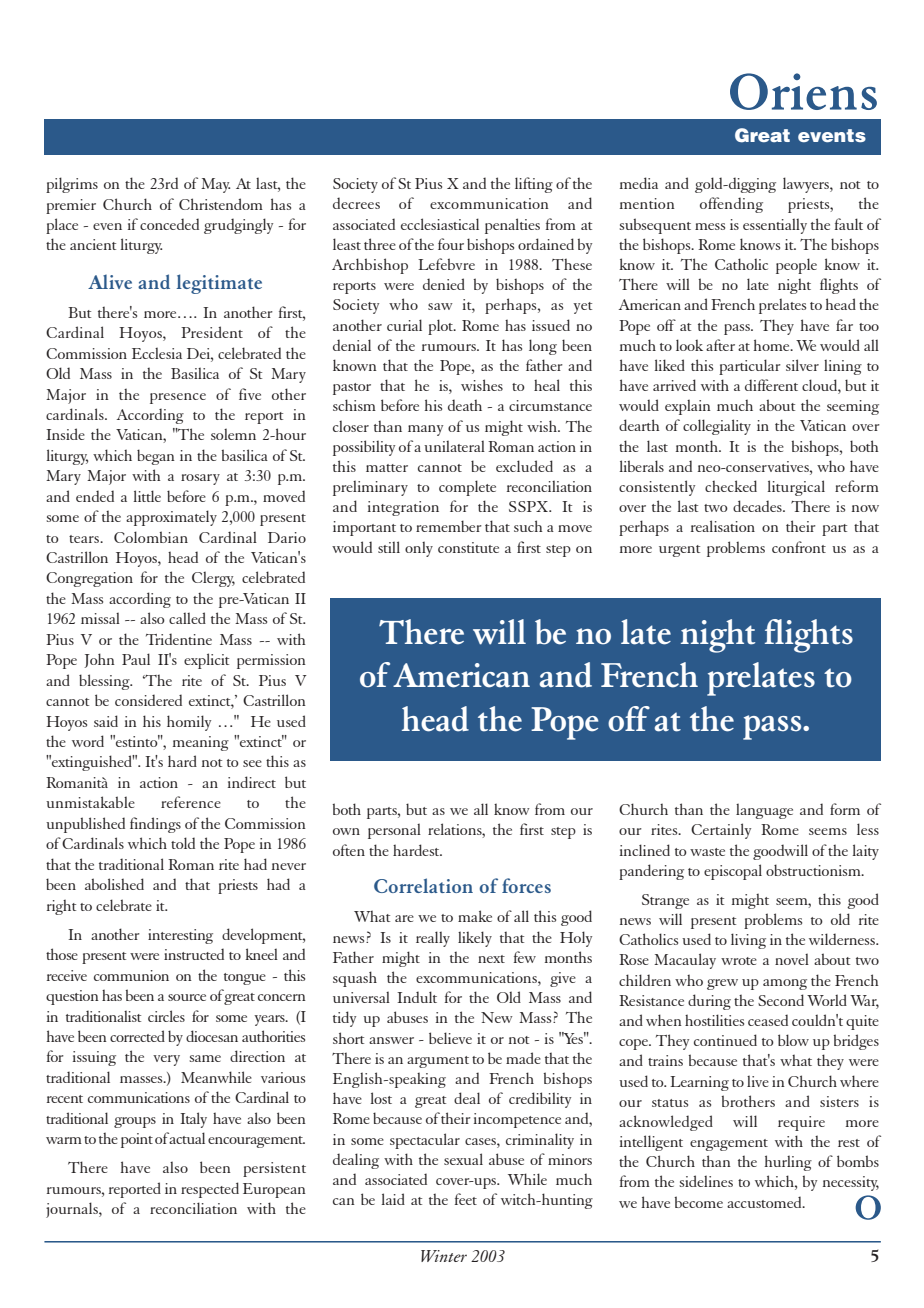 Image resolution: width=924 pixels, height=1308 pixels. Describe the element at coordinates (491, 959) in the document. I see `next` at that location.
